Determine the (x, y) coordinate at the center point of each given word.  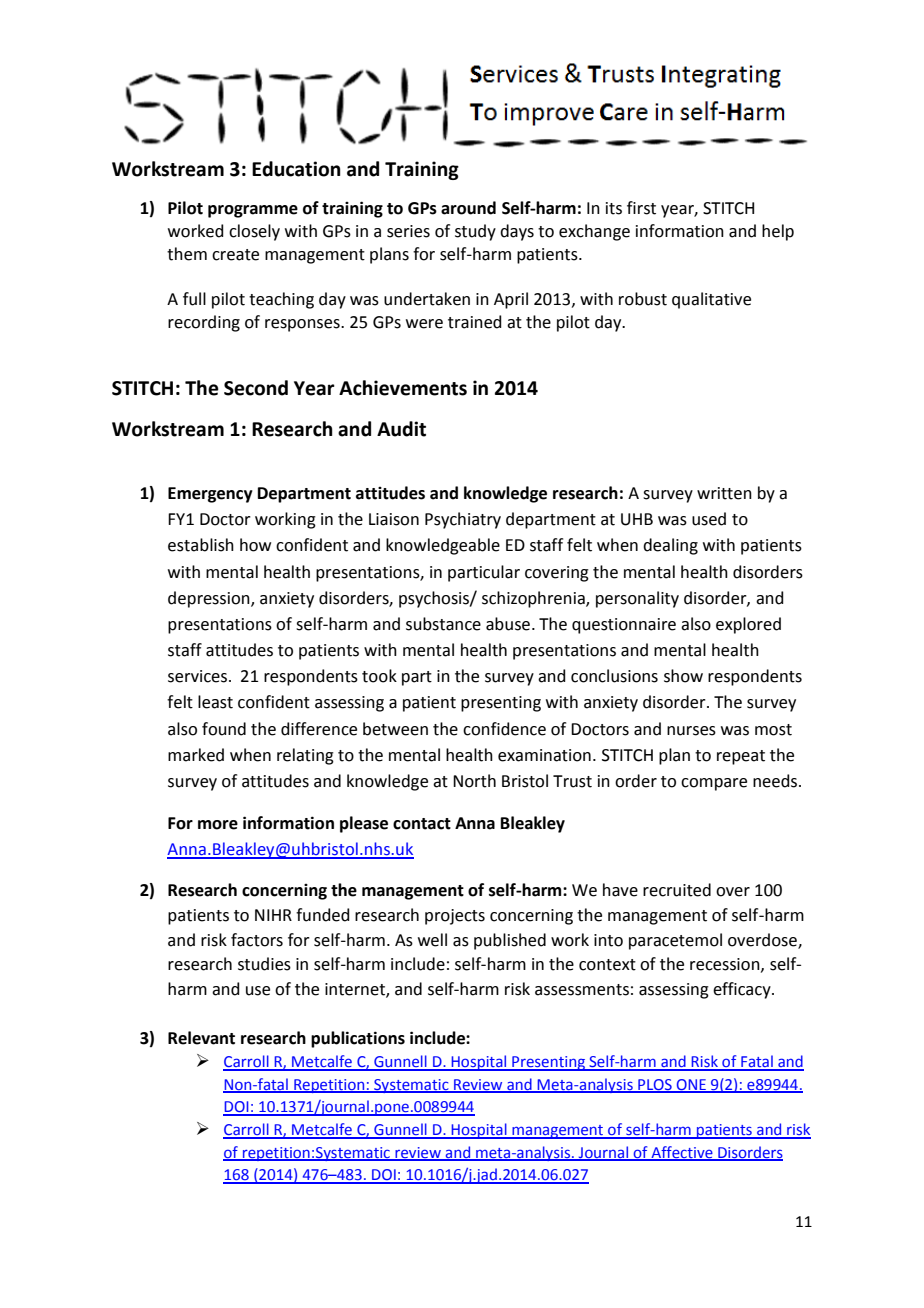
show (683, 676)
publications (358, 1039)
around (468, 208)
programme (253, 211)
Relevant (201, 1038)
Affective (682, 1153)
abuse (508, 624)
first (641, 208)
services (199, 676)
